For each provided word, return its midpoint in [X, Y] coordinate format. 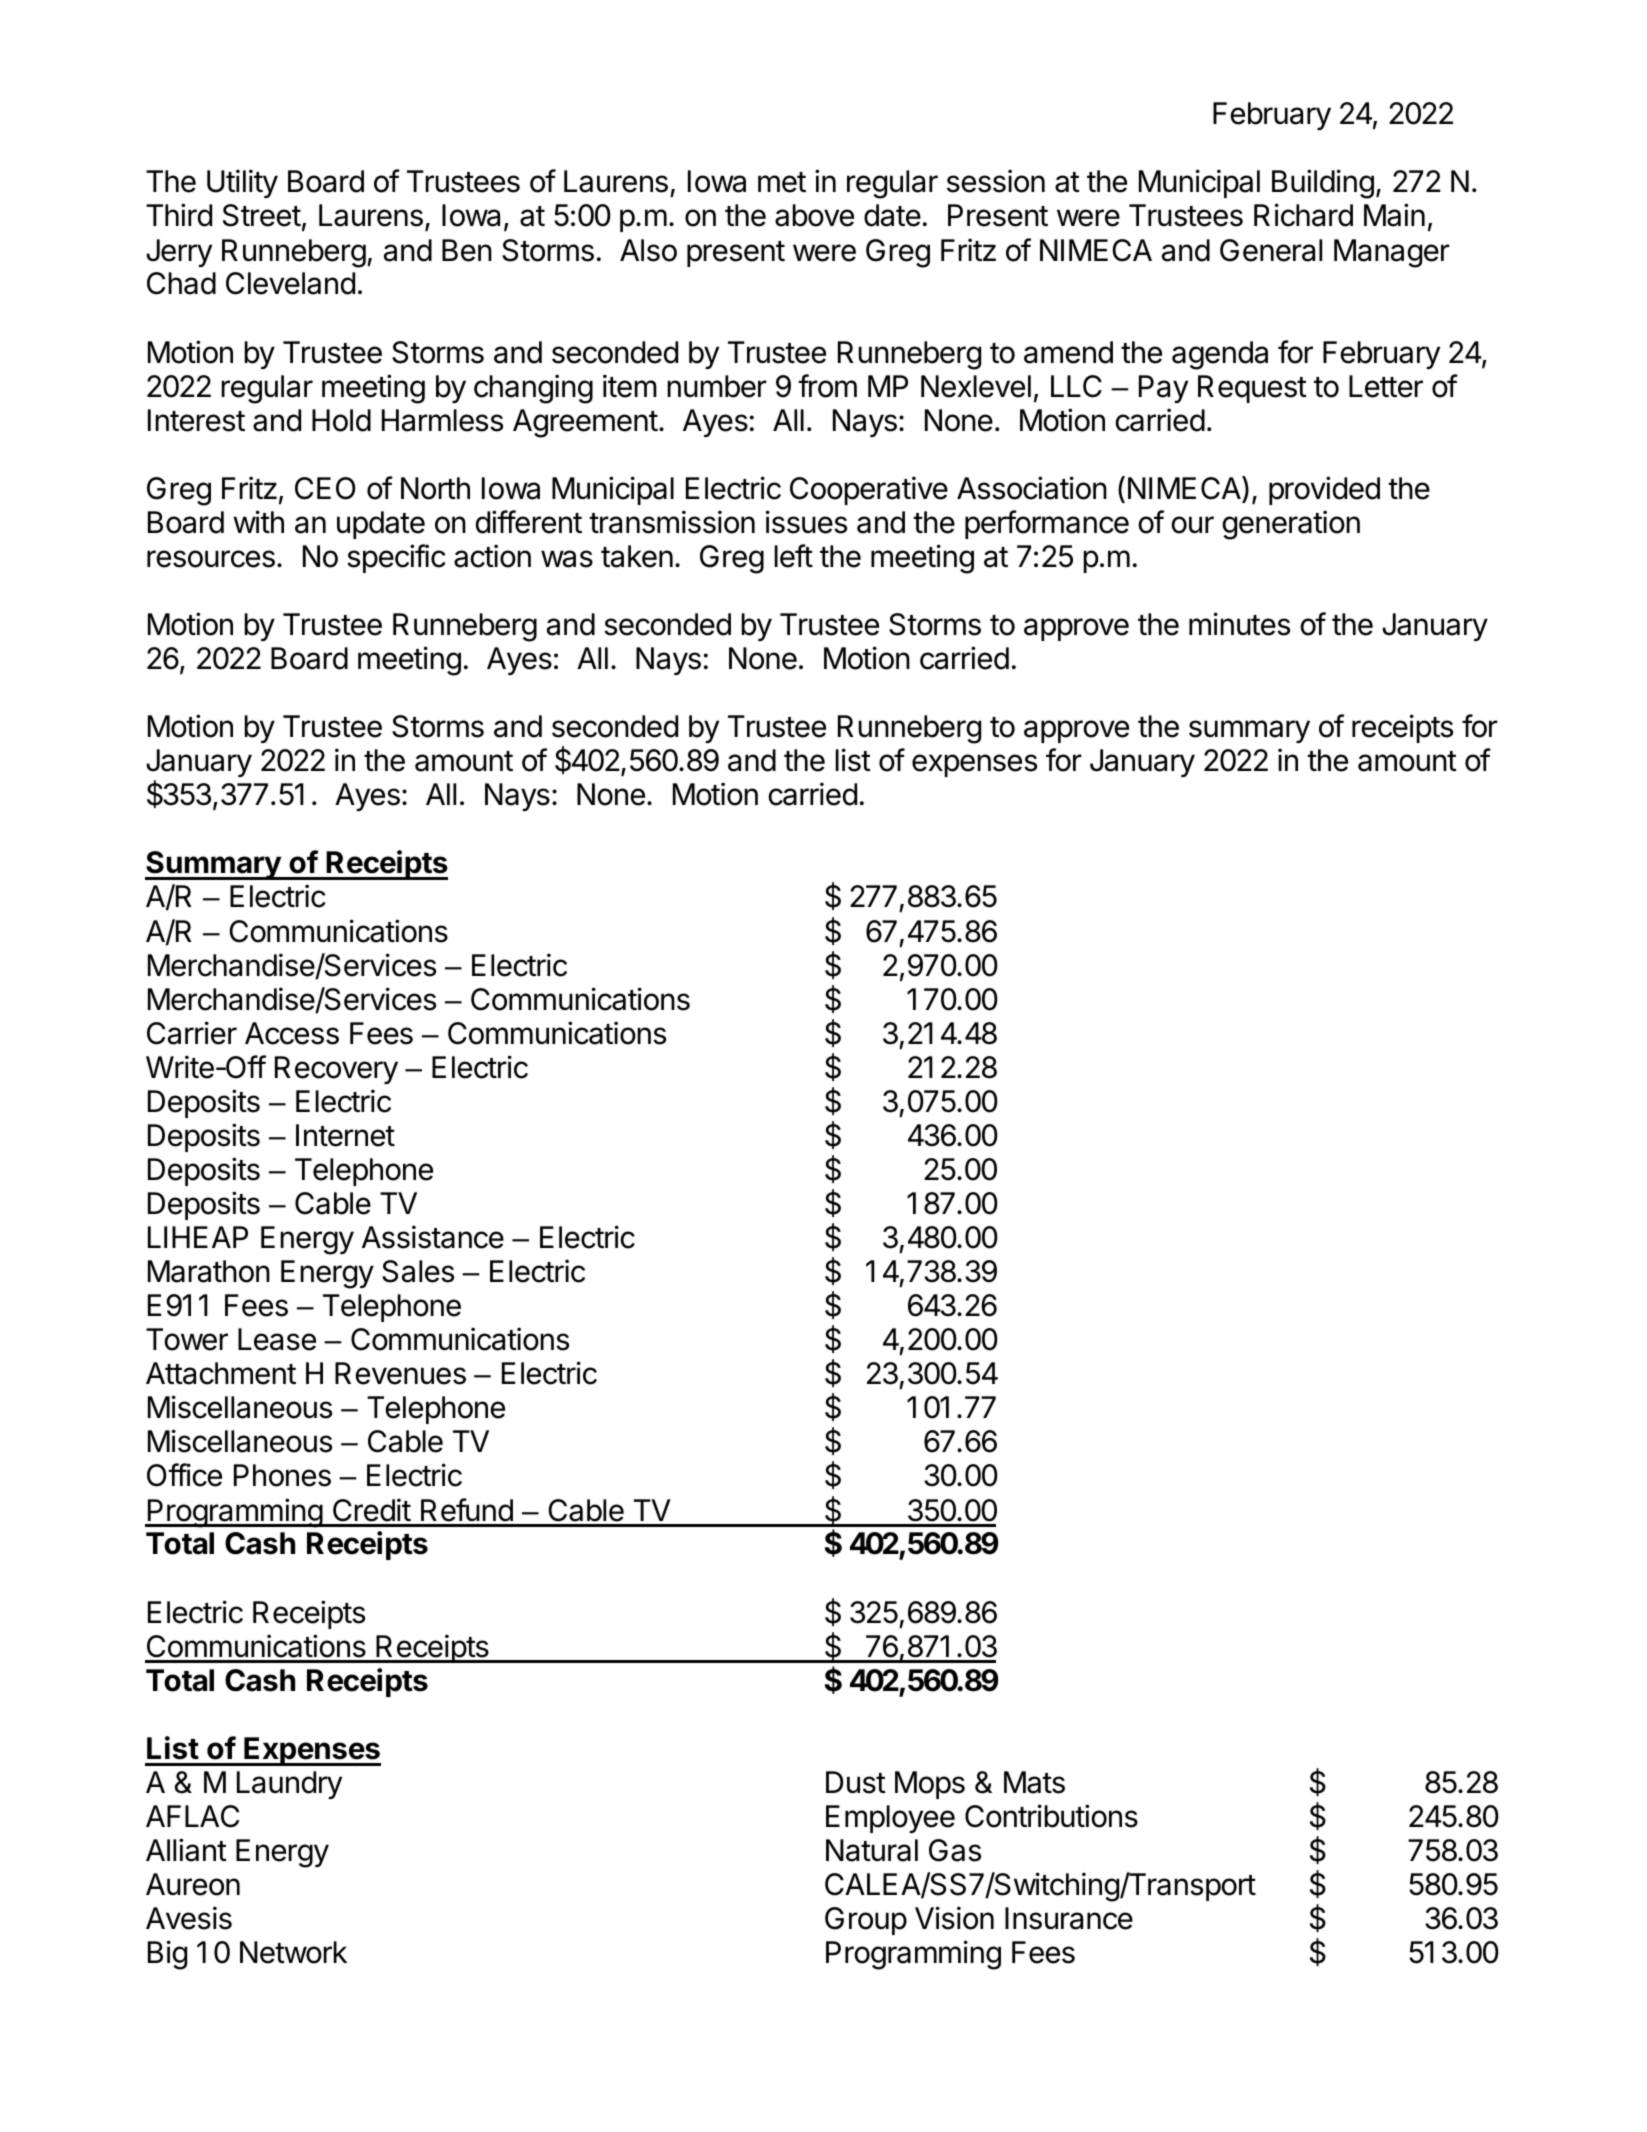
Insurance [1069, 1918]
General [1271, 250]
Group [866, 1921]
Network [293, 1952]
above [814, 215]
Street [262, 215]
